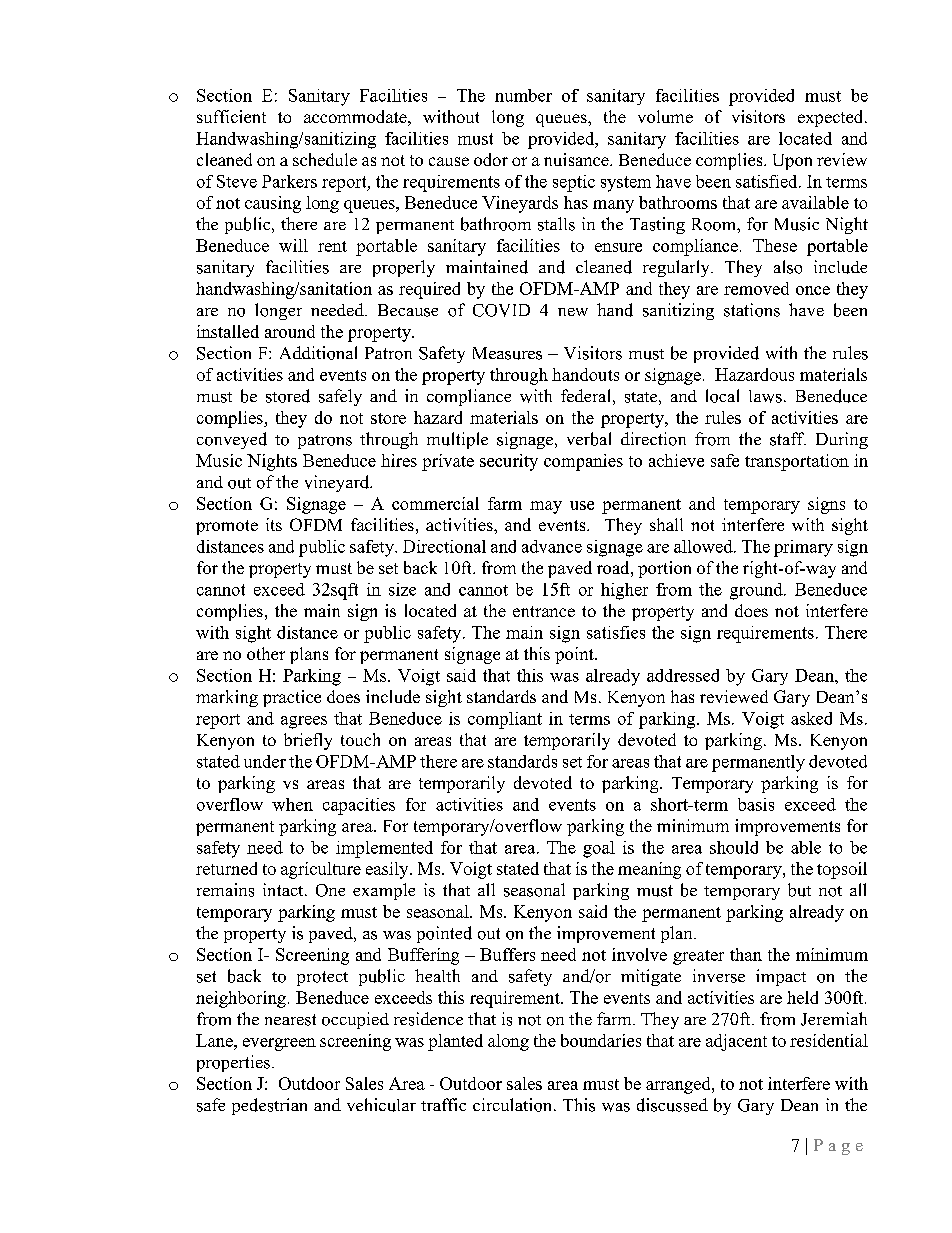 This screenshot has height=1233, width=952. Describe the element at coordinates (325, 159) in the screenshot. I see `schedule` at that location.
